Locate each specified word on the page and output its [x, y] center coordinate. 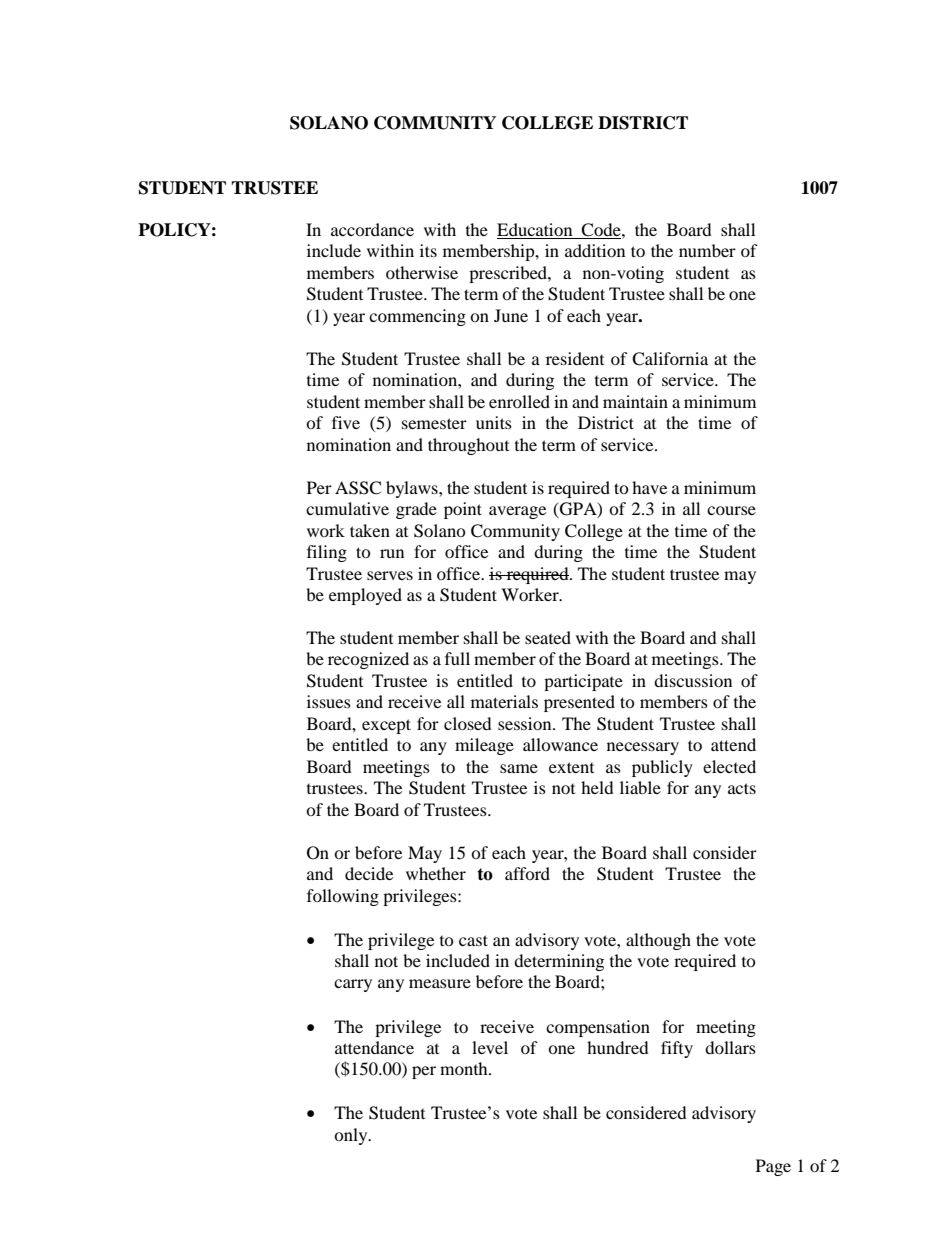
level [490, 1047]
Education [534, 229]
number [707, 250]
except [386, 726]
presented [579, 703]
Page [773, 1167]
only [352, 1136]
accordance [372, 229]
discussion [693, 680]
